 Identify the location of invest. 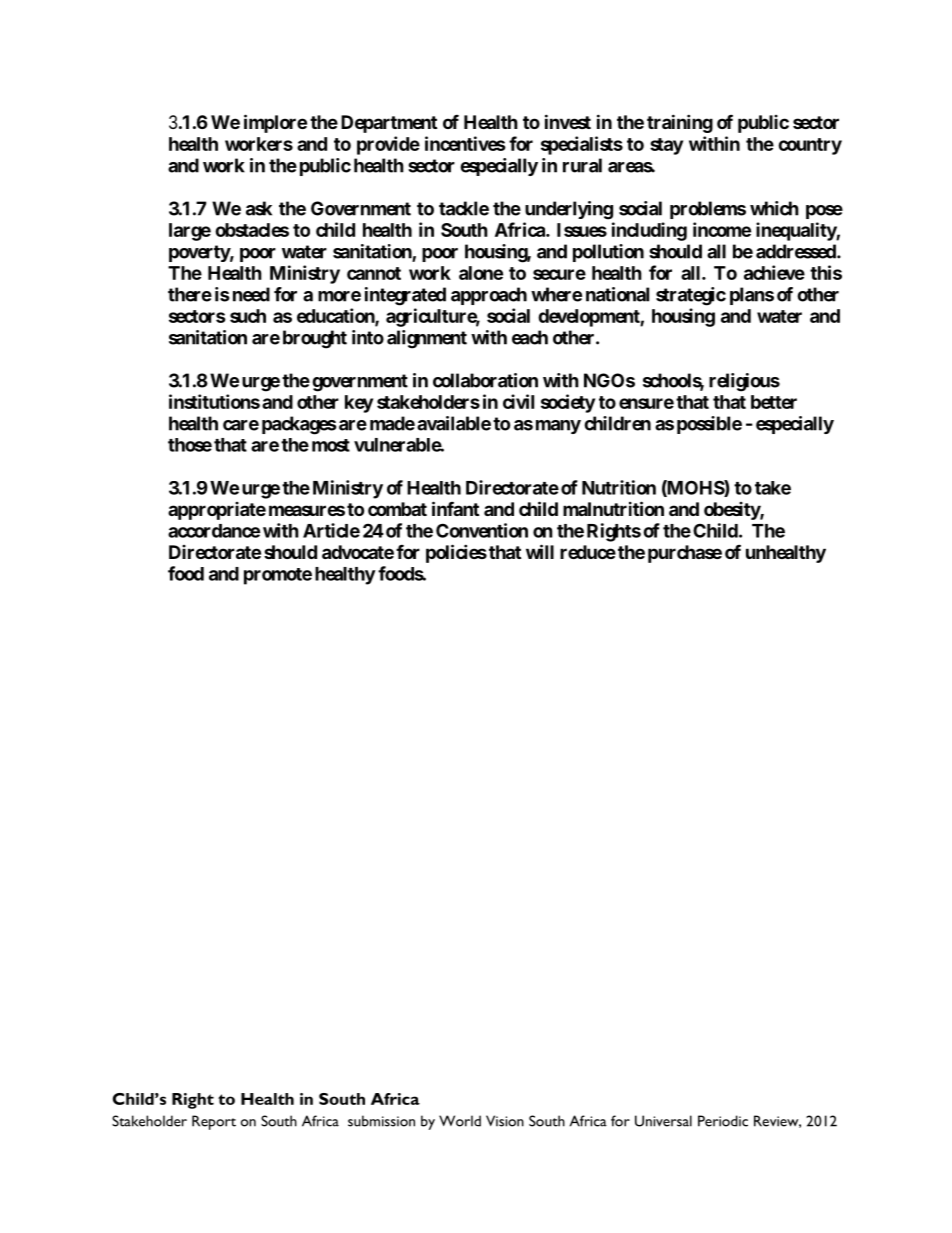
(568, 121).
